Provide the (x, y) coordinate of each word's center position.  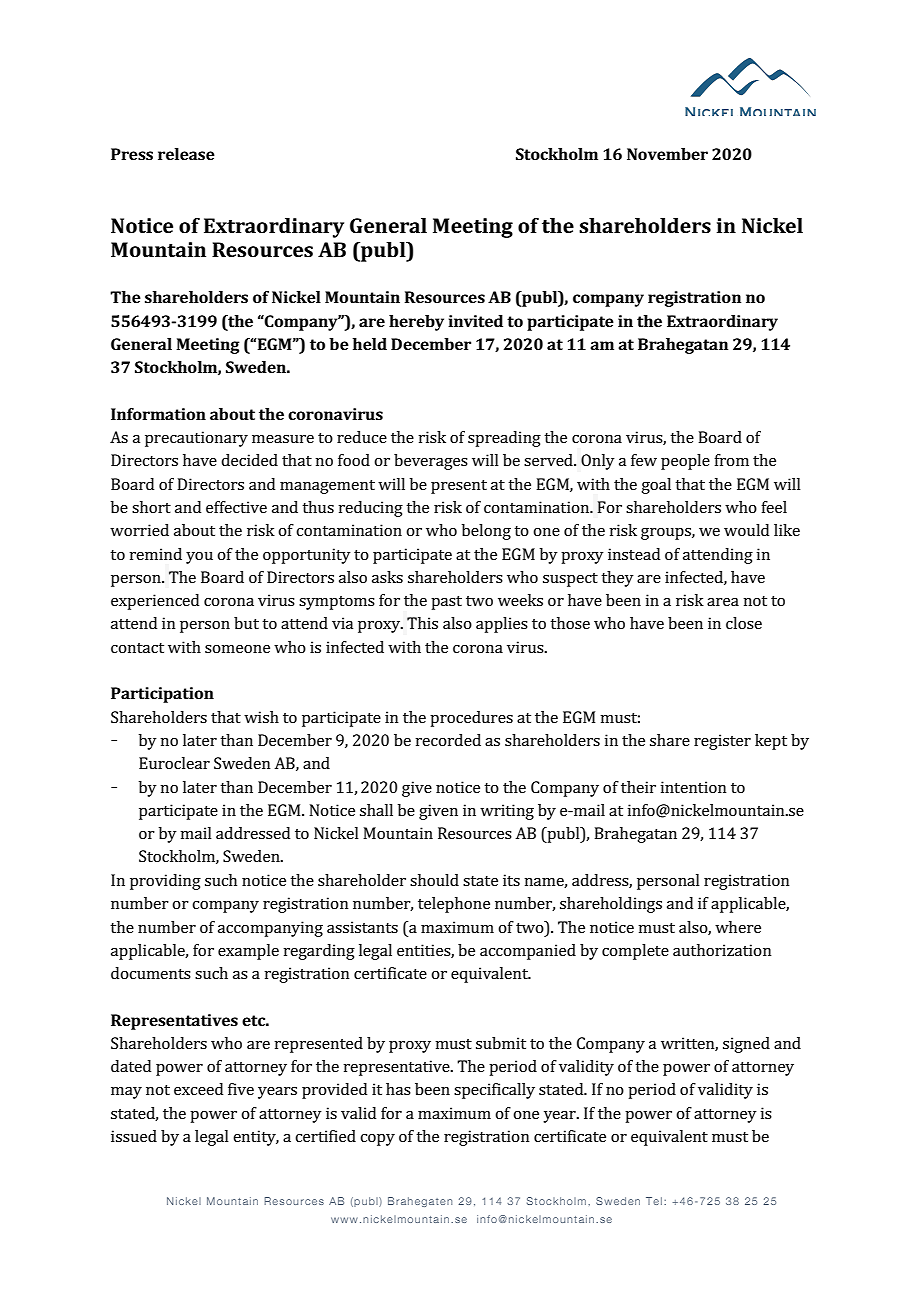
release (186, 154)
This (422, 623)
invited (475, 321)
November (667, 154)
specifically (494, 1091)
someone (237, 649)
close (744, 623)
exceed (198, 1089)
